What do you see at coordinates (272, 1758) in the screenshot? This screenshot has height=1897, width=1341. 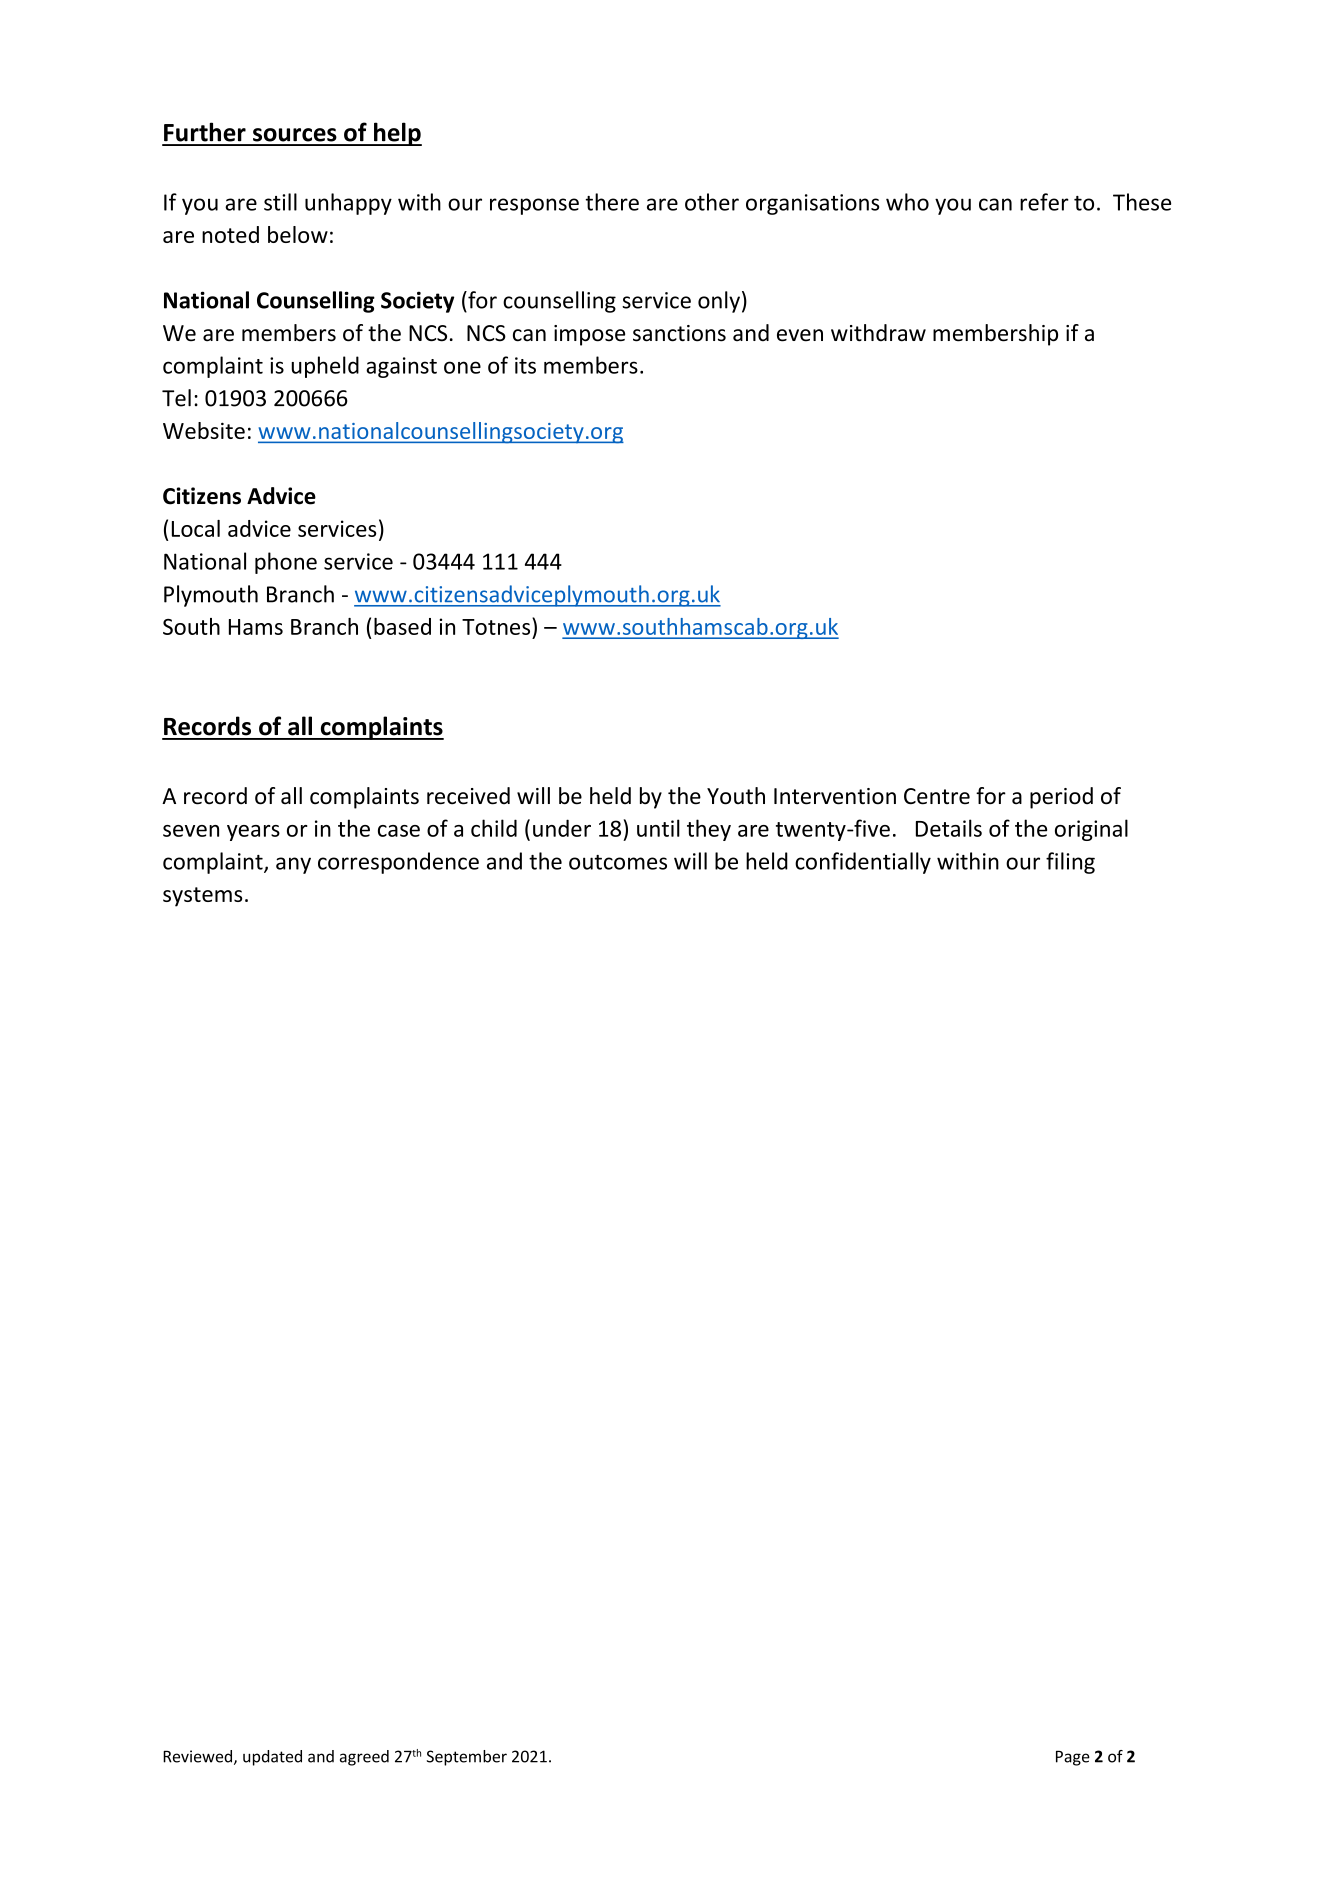 I see `updated` at bounding box center [272, 1758].
